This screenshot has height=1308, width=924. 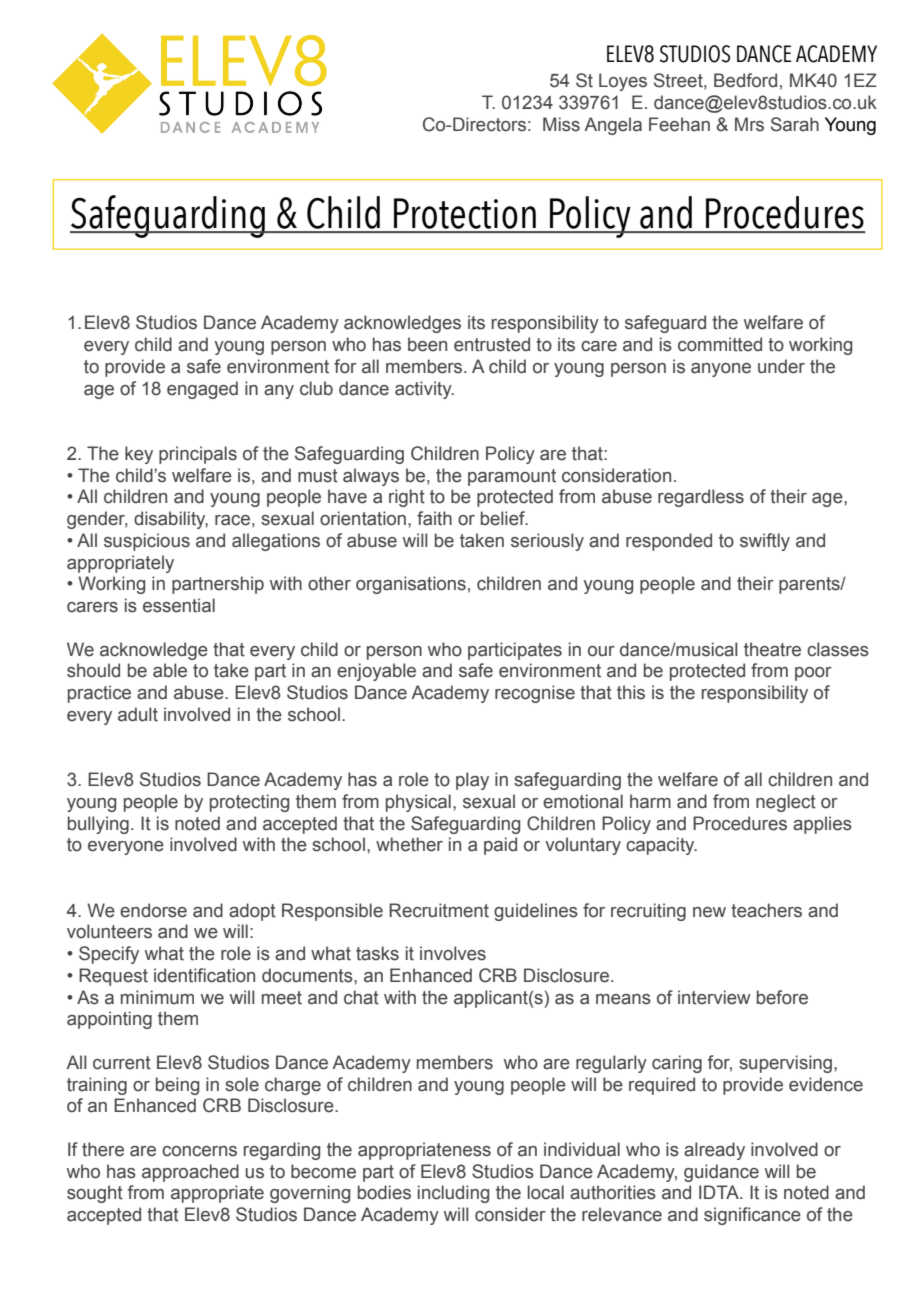 What do you see at coordinates (424, 390) in the screenshot?
I see `activity` at bounding box center [424, 390].
